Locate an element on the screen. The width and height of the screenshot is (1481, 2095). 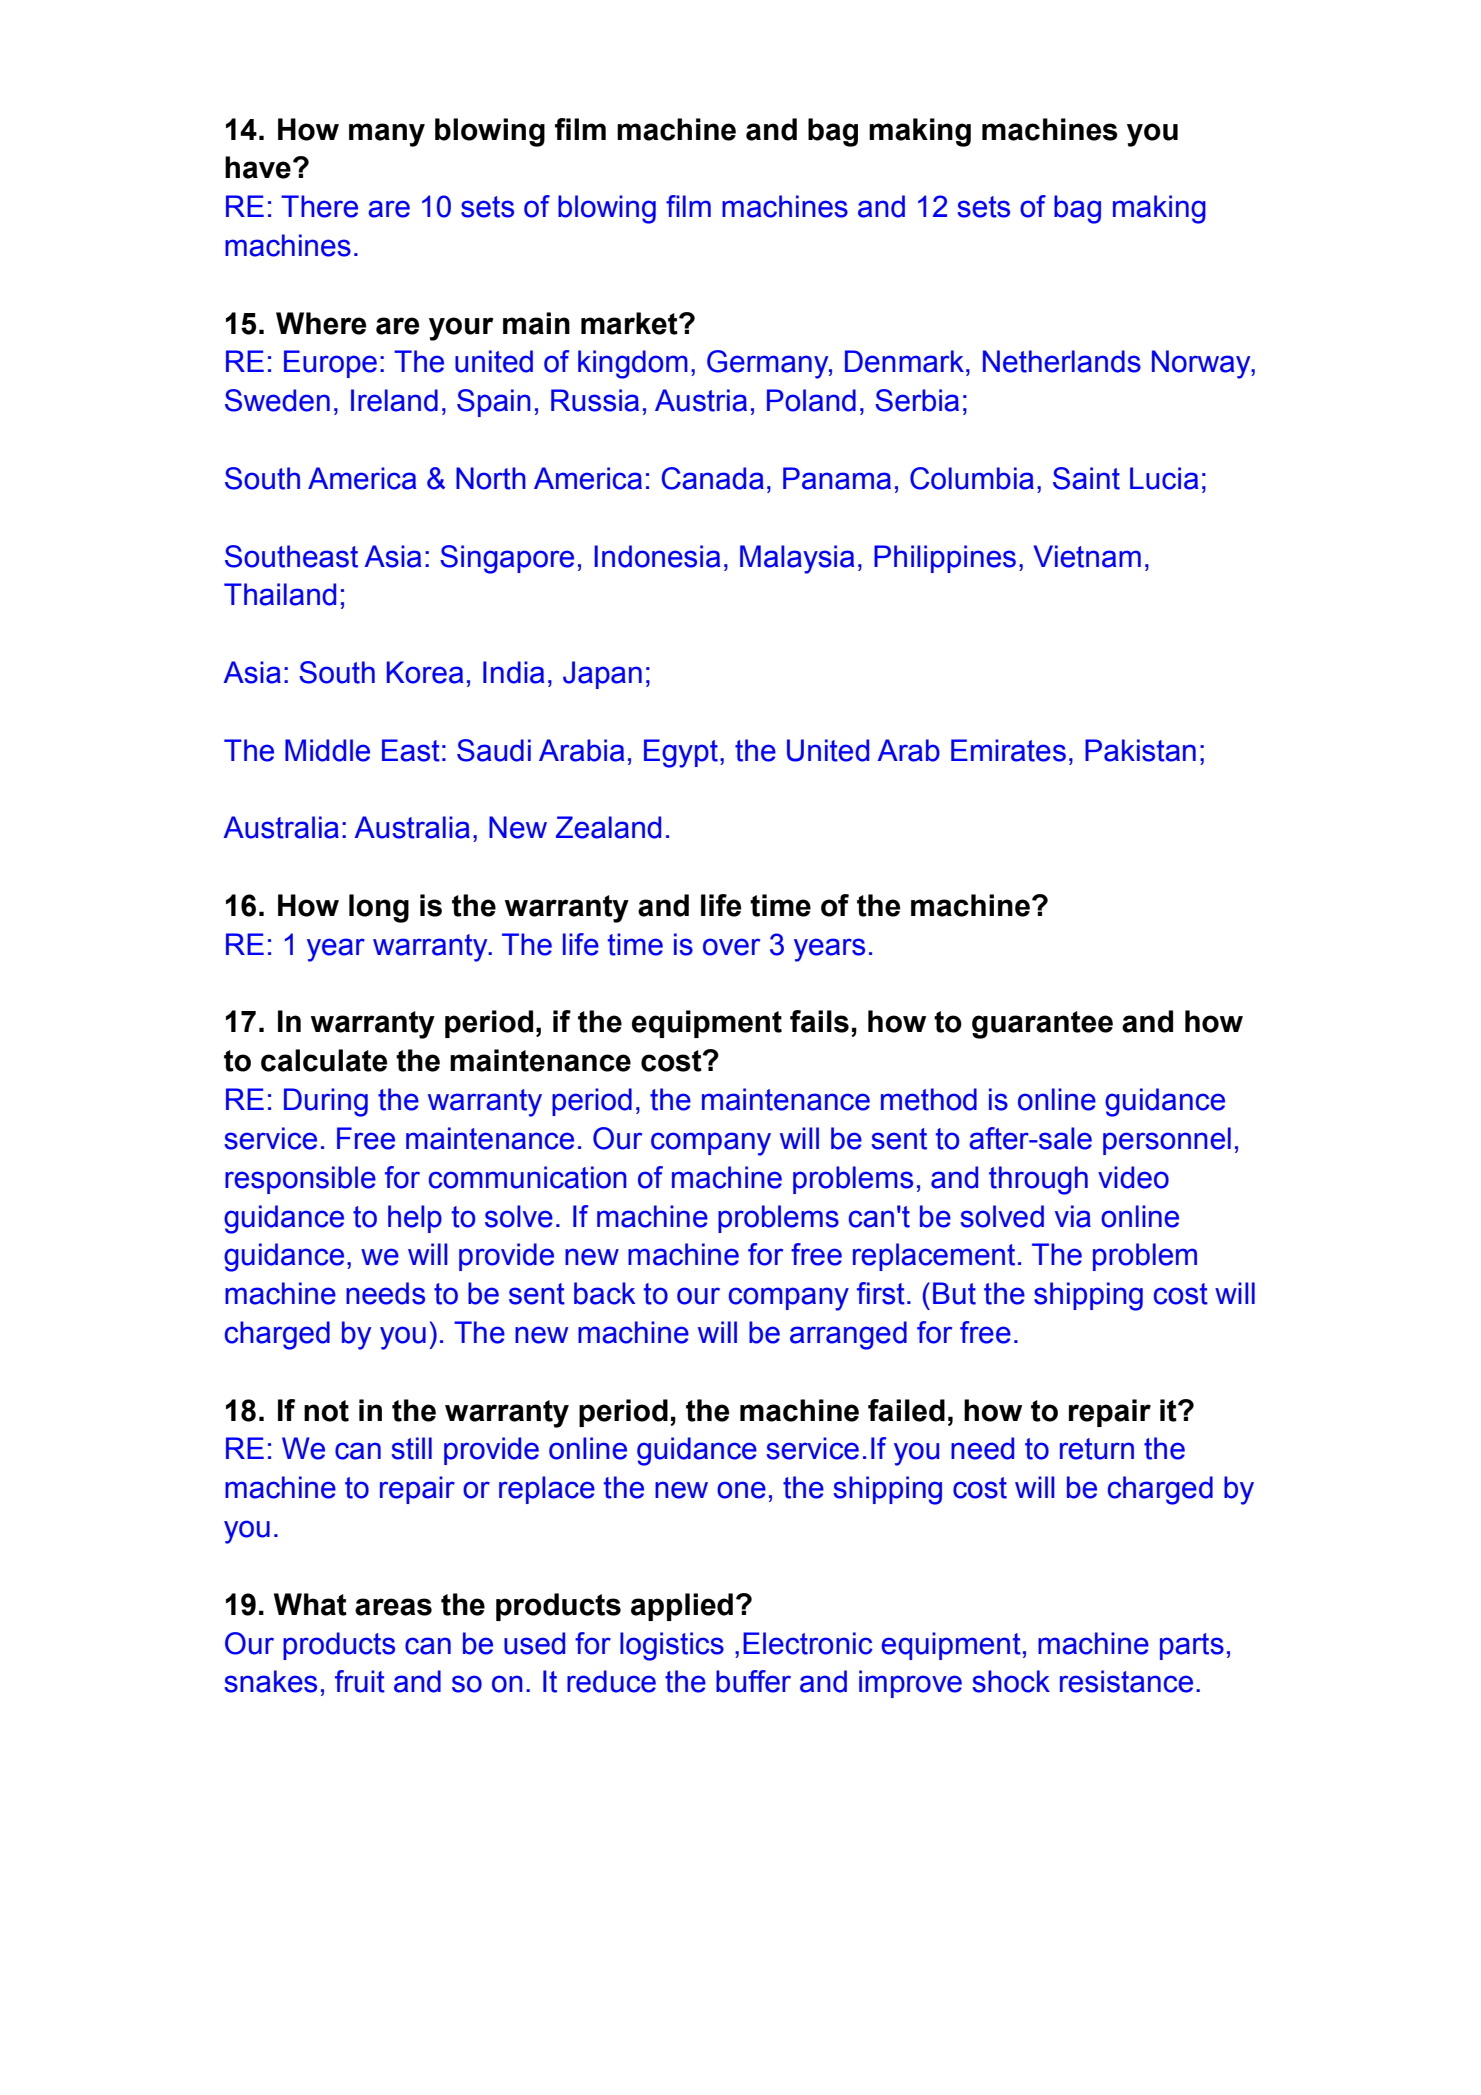
logistics is located at coordinates (672, 1646).
